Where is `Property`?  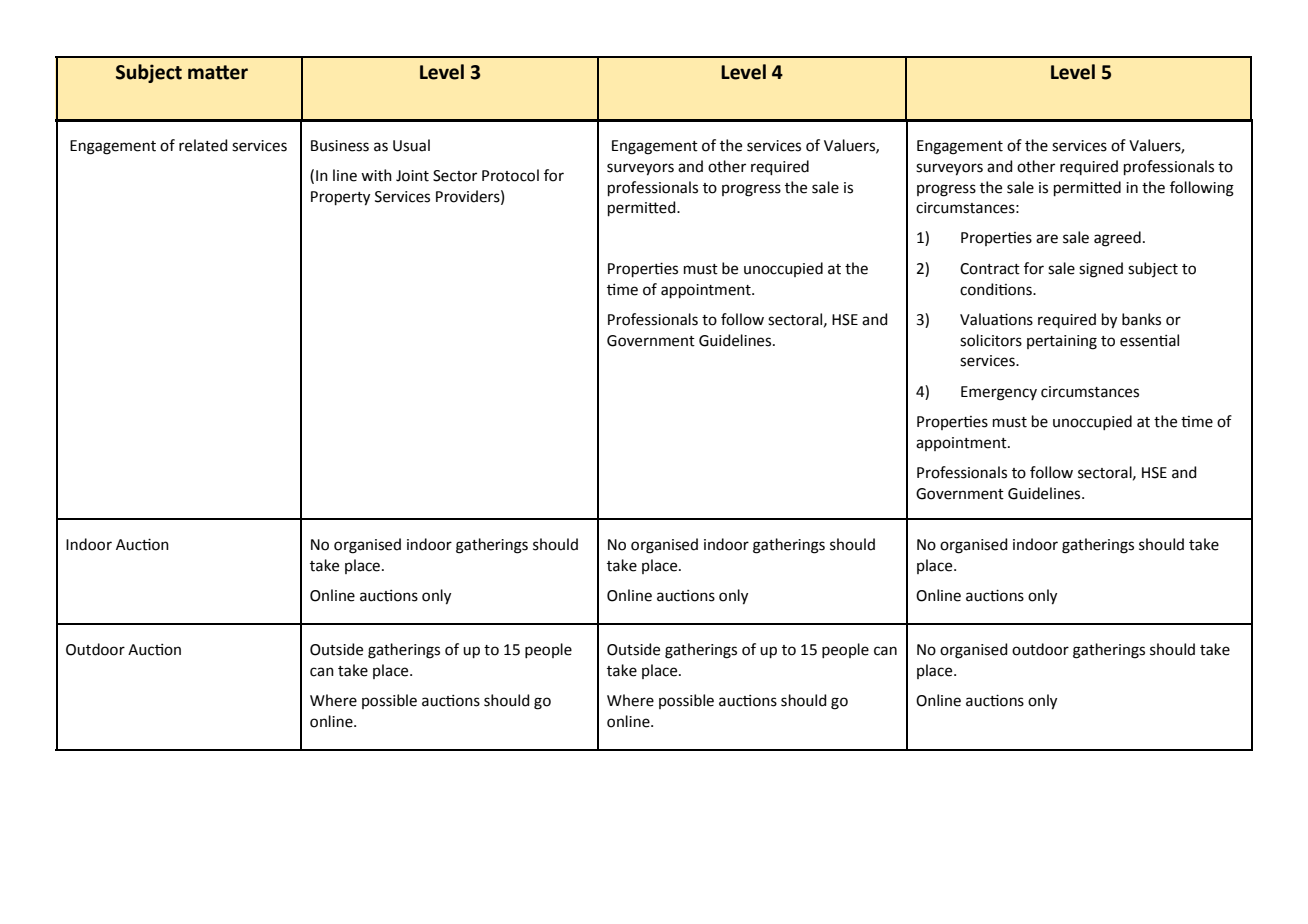 Property is located at coordinates (340, 198).
